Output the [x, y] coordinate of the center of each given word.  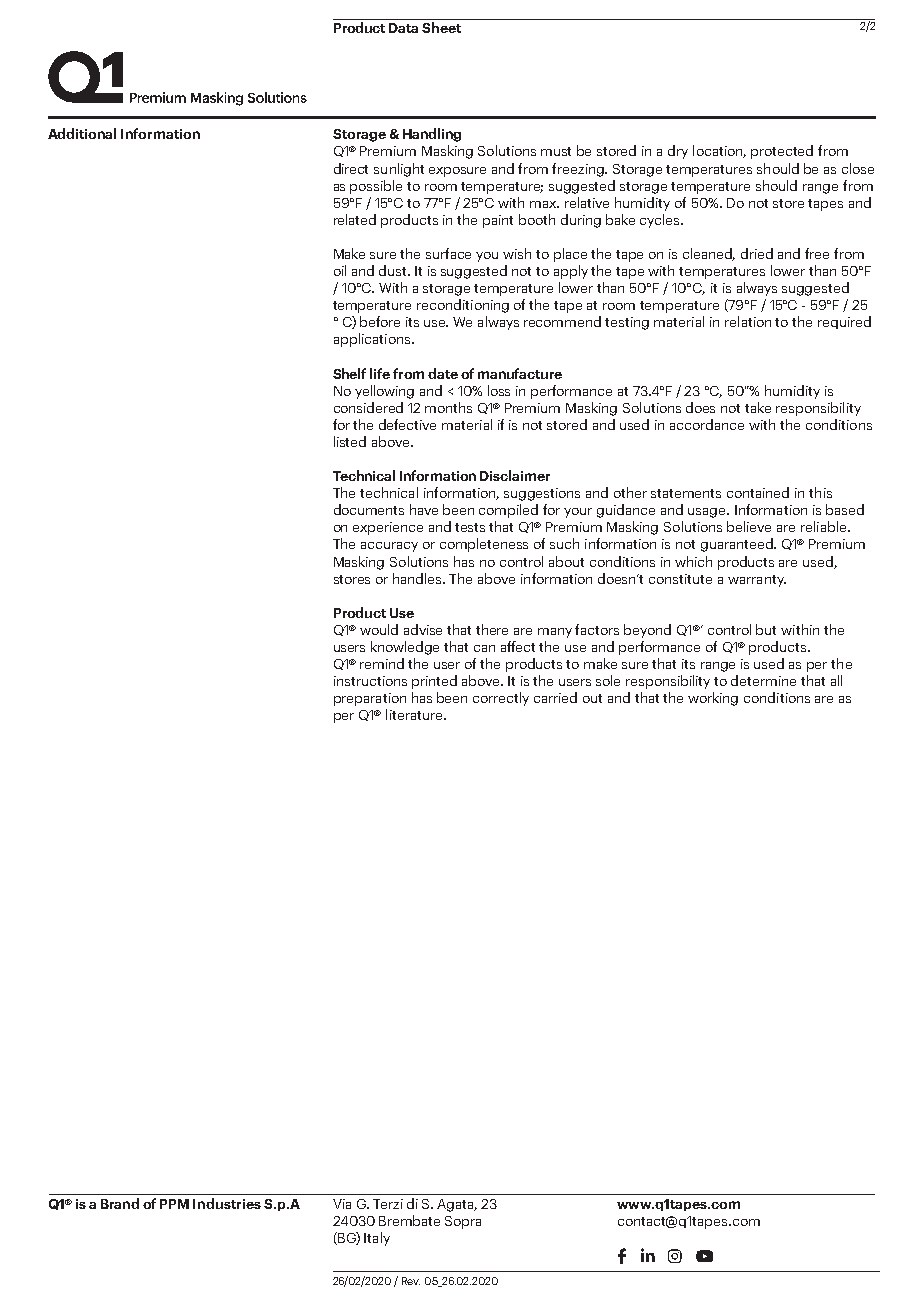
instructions [370, 681]
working [713, 699]
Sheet [441, 27]
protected [782, 152]
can [484, 648]
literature [415, 714]
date [443, 373]
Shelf [349, 373]
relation [748, 321]
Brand [120, 1203]
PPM [174, 1204]
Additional [82, 133]
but [766, 629]
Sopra [463, 1222]
